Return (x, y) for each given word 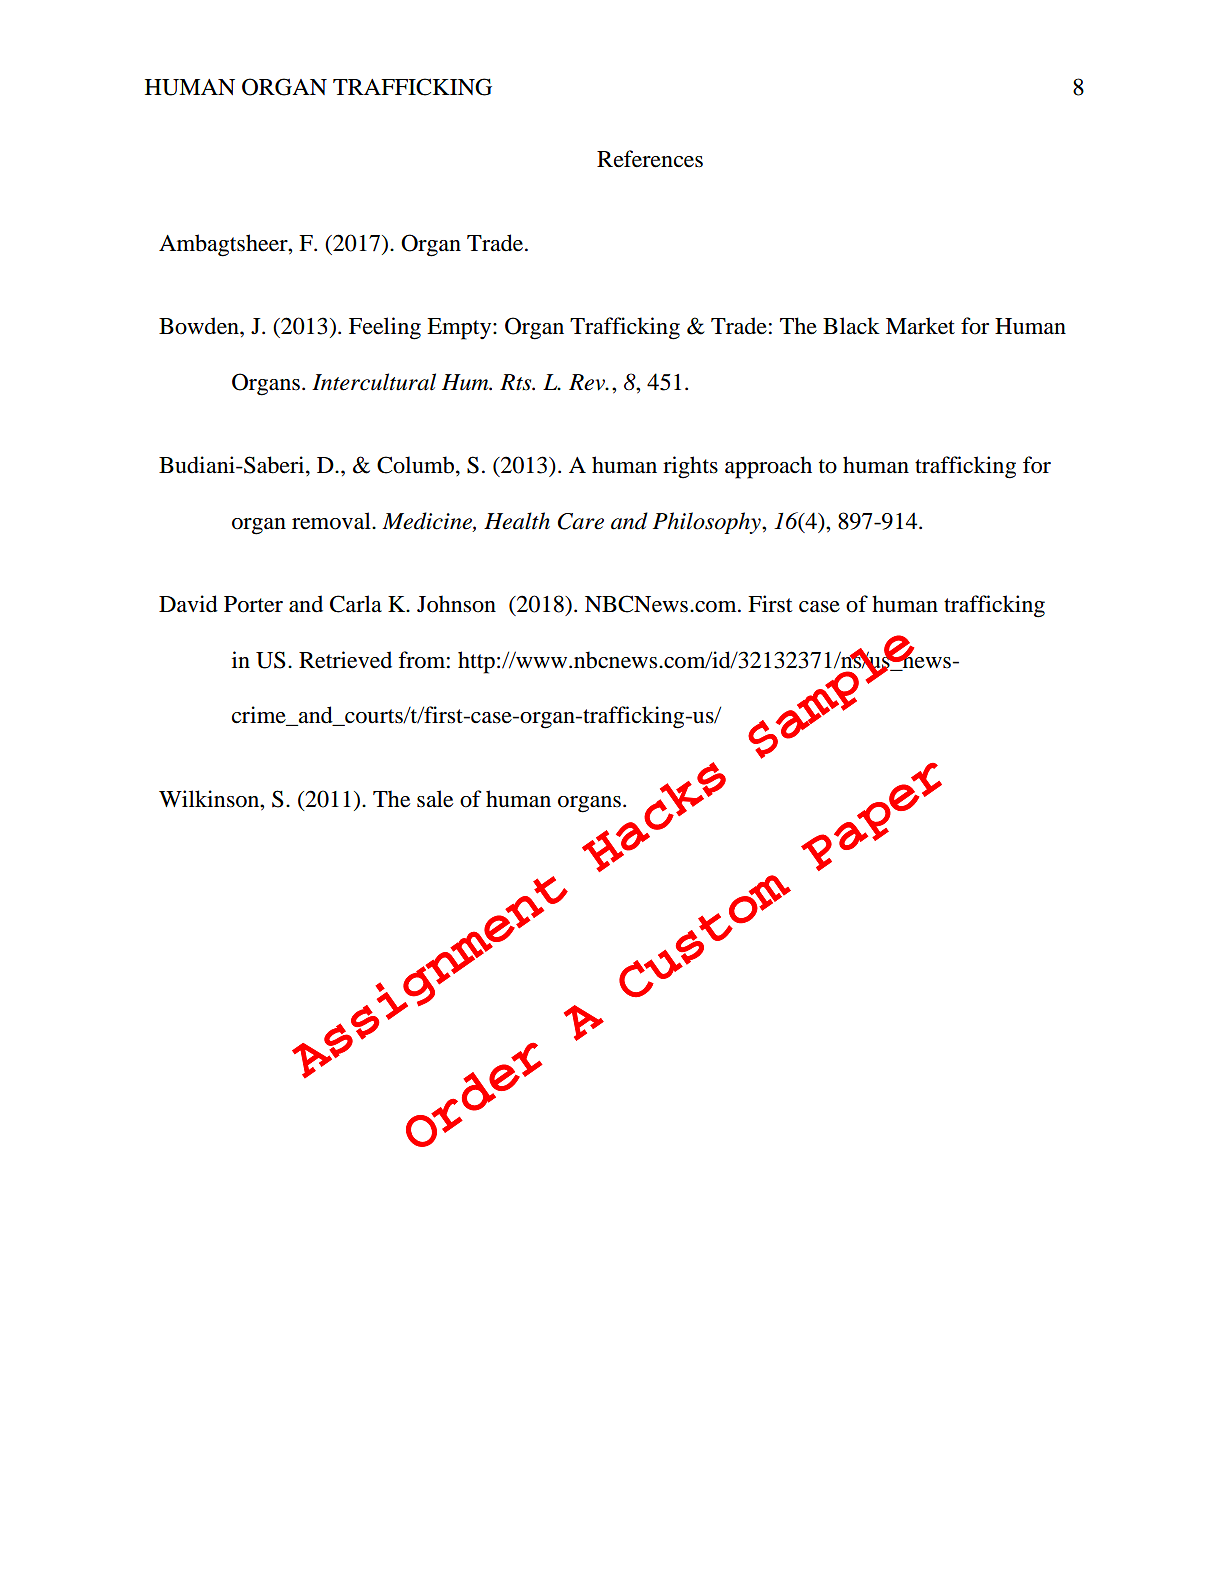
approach (768, 467)
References (650, 159)
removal (332, 521)
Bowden (200, 326)
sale (435, 799)
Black (851, 326)
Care (581, 521)
